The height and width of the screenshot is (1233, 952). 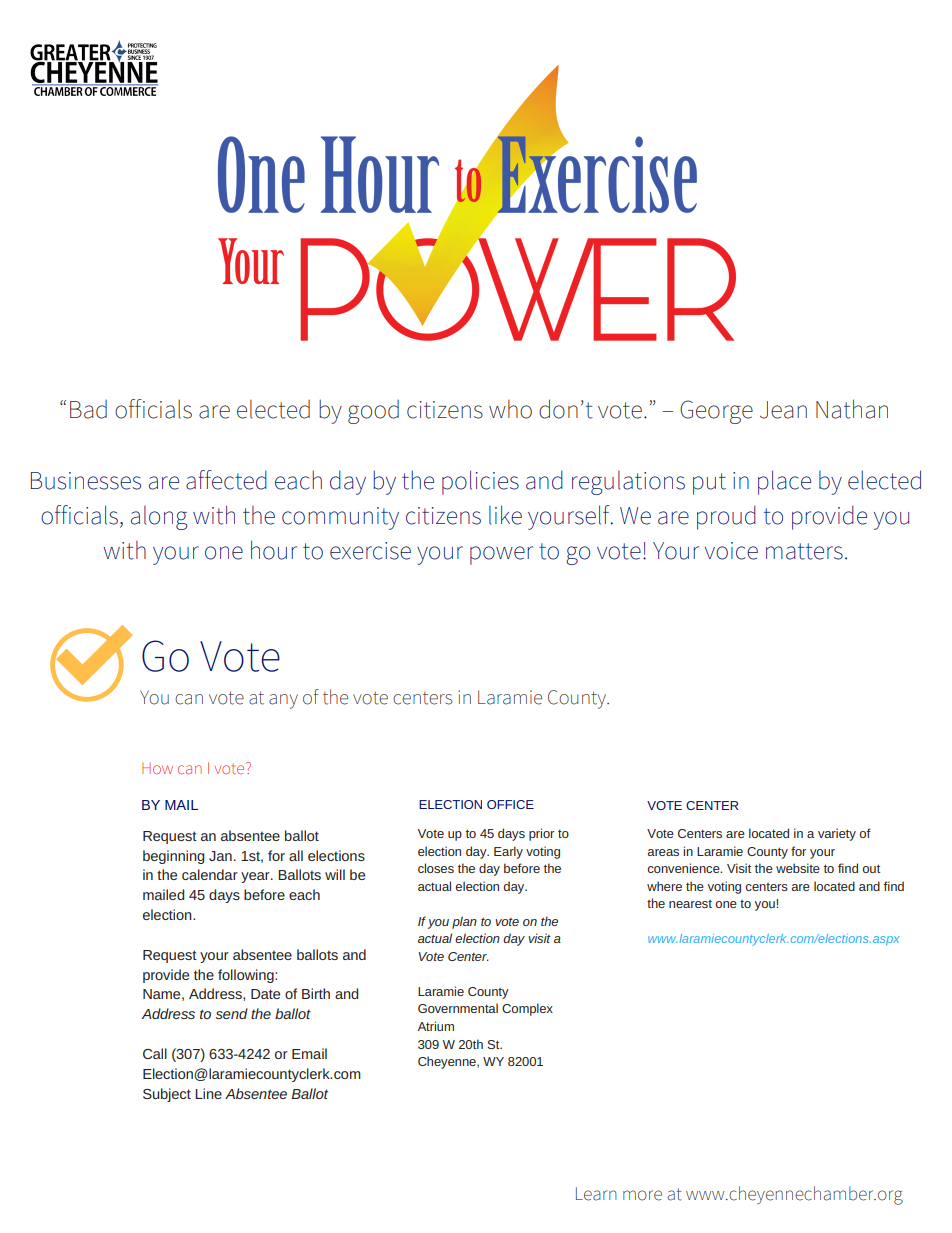 What do you see at coordinates (783, 410) in the screenshot?
I see `Jean` at bounding box center [783, 410].
